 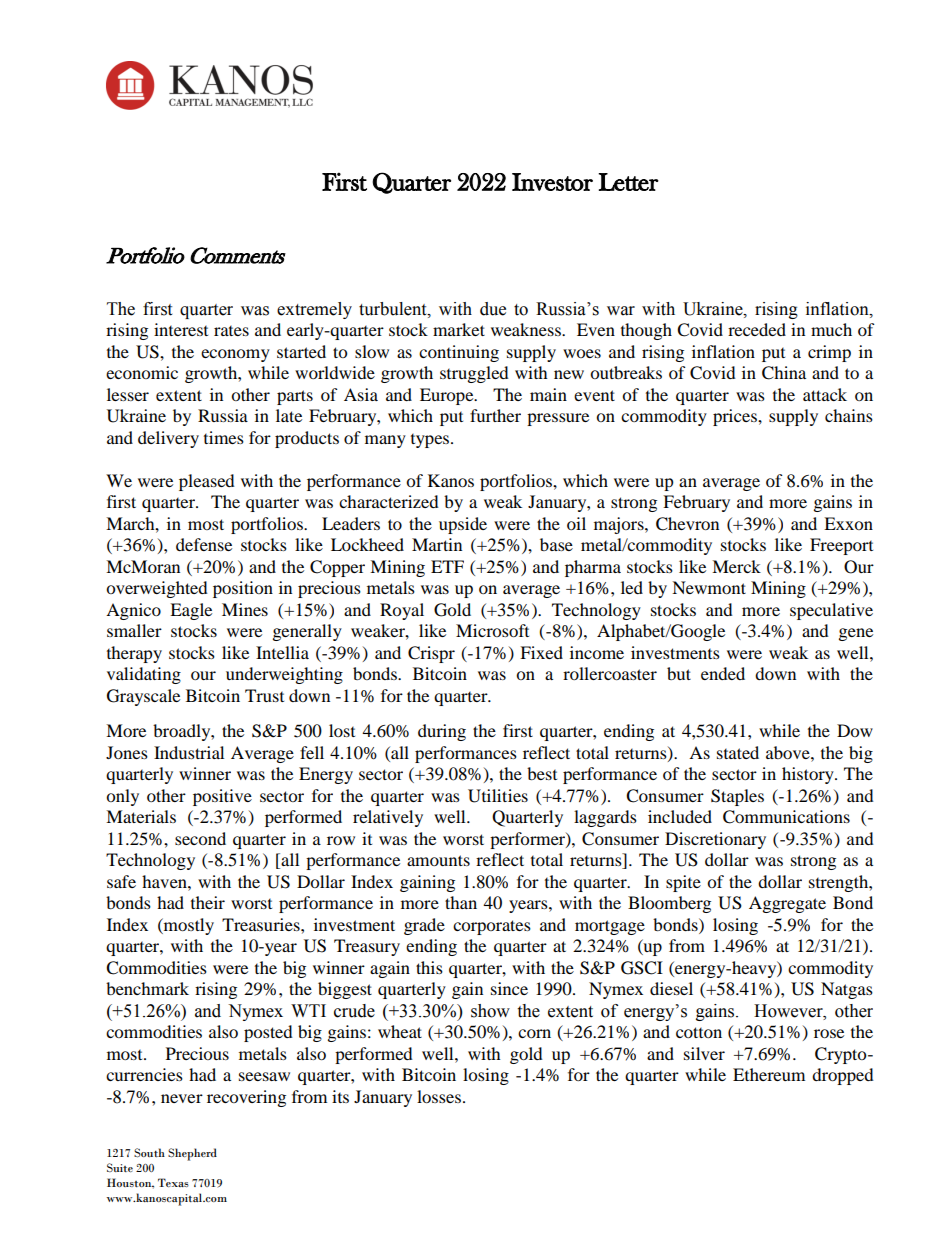 I want to click on Letter, so click(x=628, y=182).
